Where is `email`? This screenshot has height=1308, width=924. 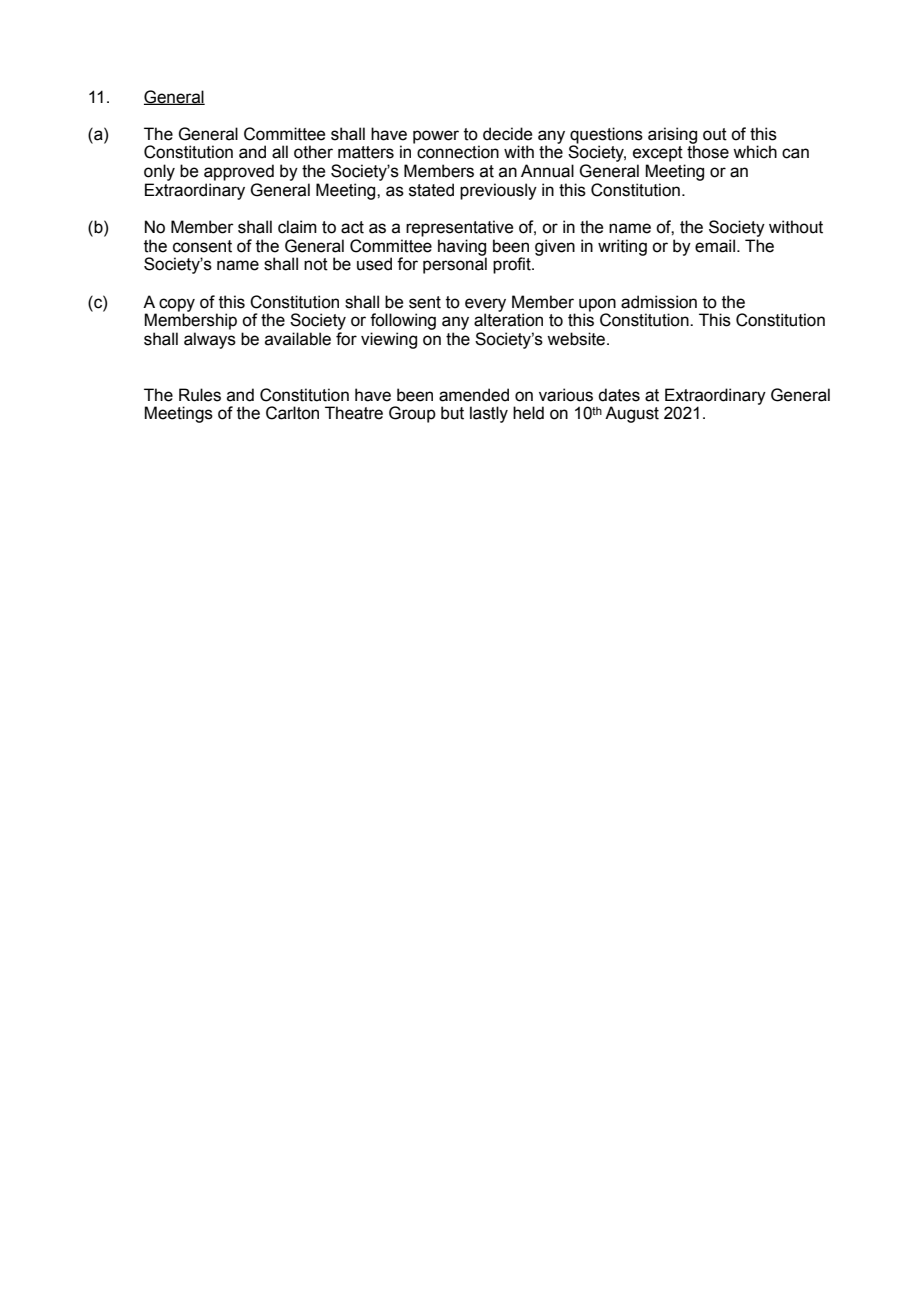 email is located at coordinates (715, 246).
